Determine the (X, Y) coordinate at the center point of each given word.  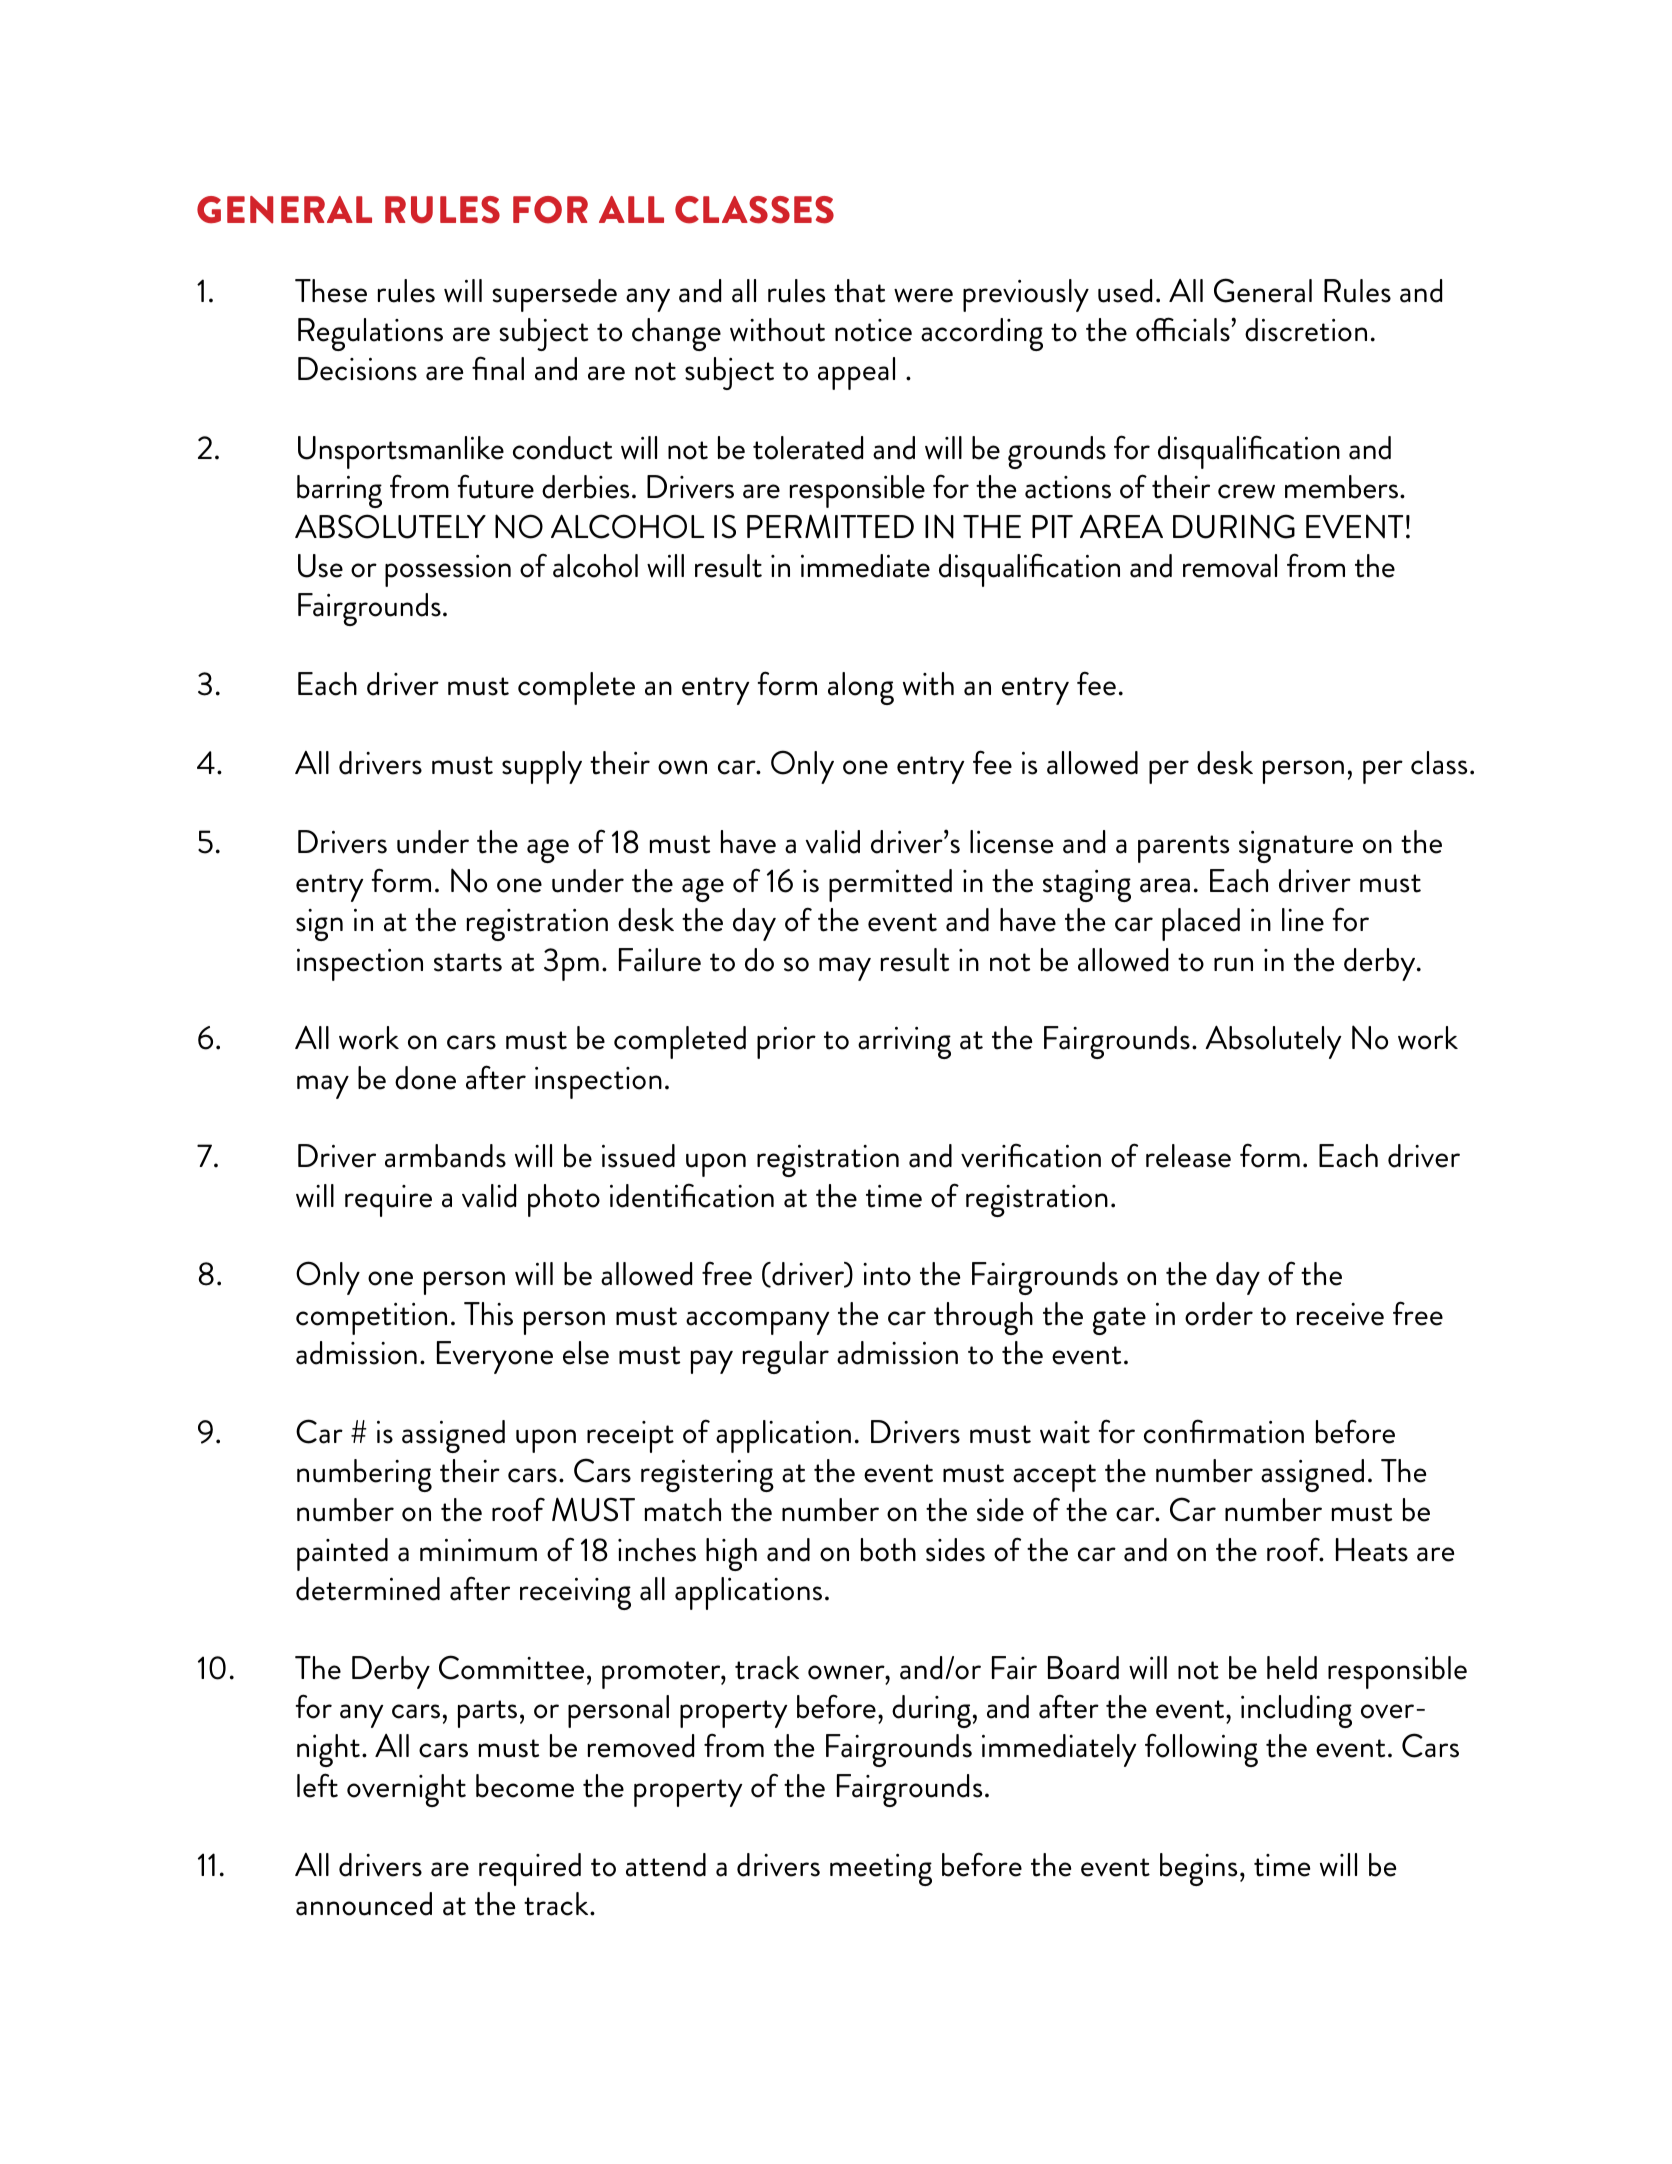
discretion (1306, 330)
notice (873, 330)
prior (786, 1043)
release (1188, 1156)
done (425, 1078)
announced (364, 1904)
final (498, 368)
